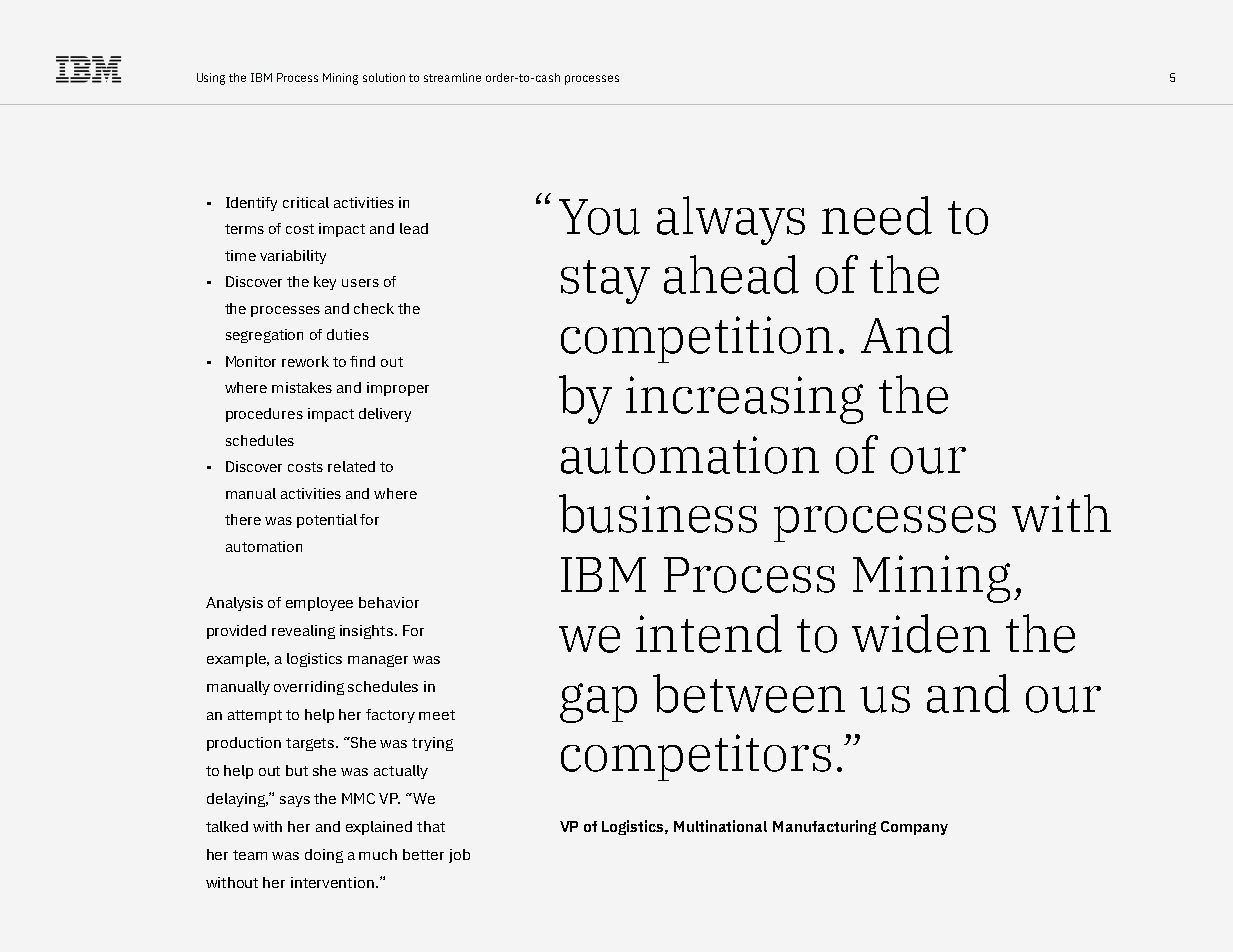 The width and height of the page is (1233, 952). I want to click on need, so click(877, 215).
